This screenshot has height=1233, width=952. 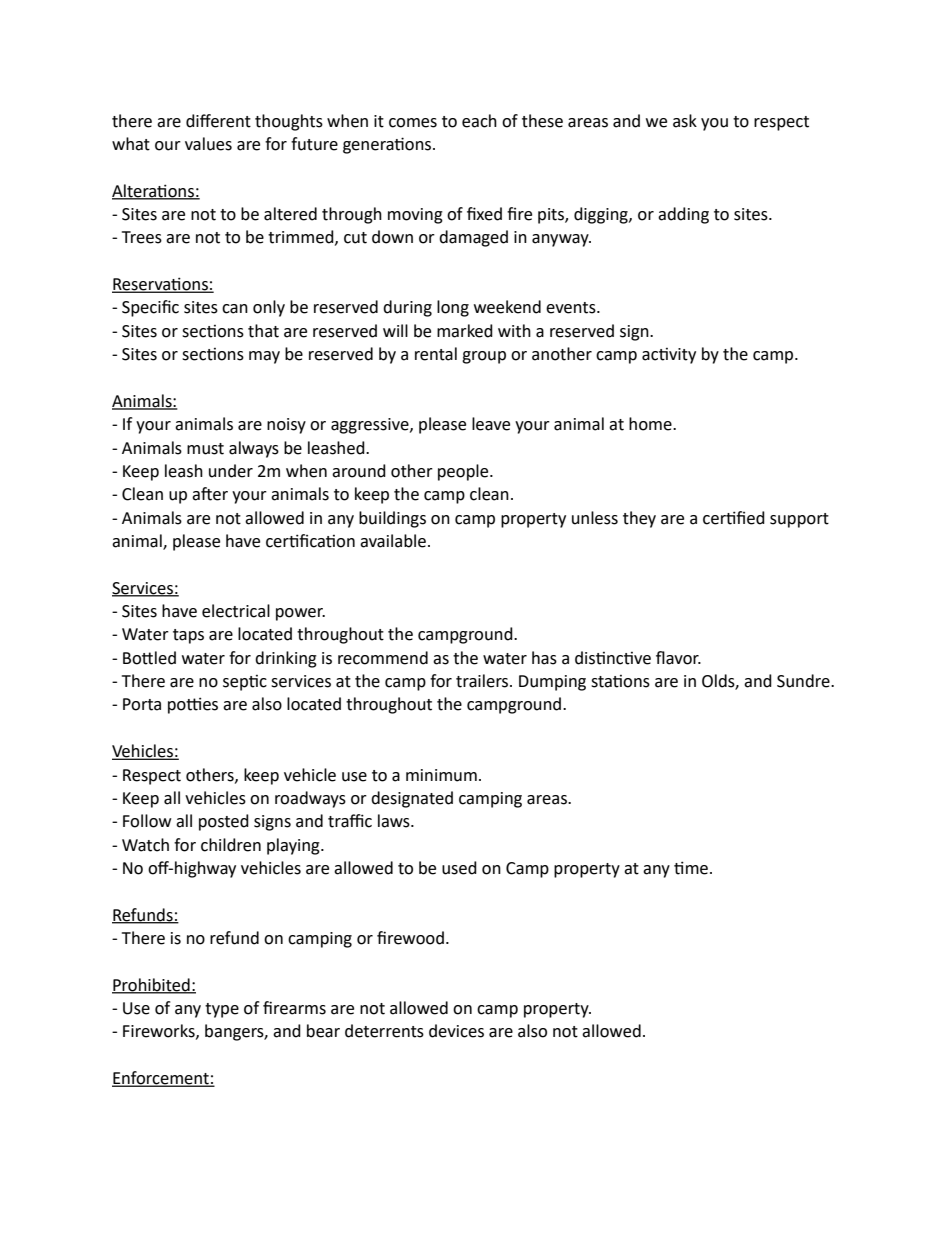 I want to click on electrical, so click(x=236, y=611).
